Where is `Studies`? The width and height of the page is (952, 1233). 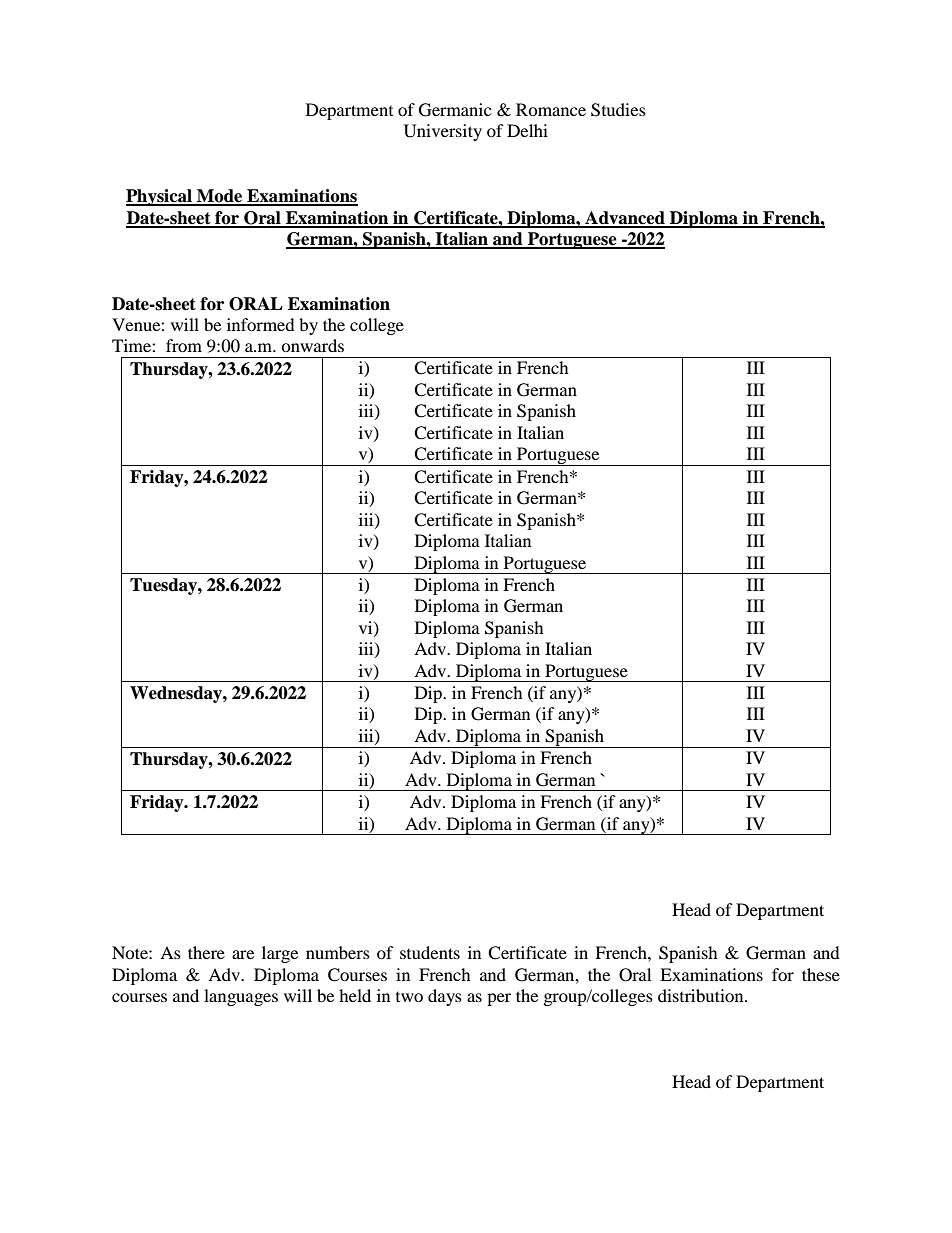
Studies is located at coordinates (618, 110).
